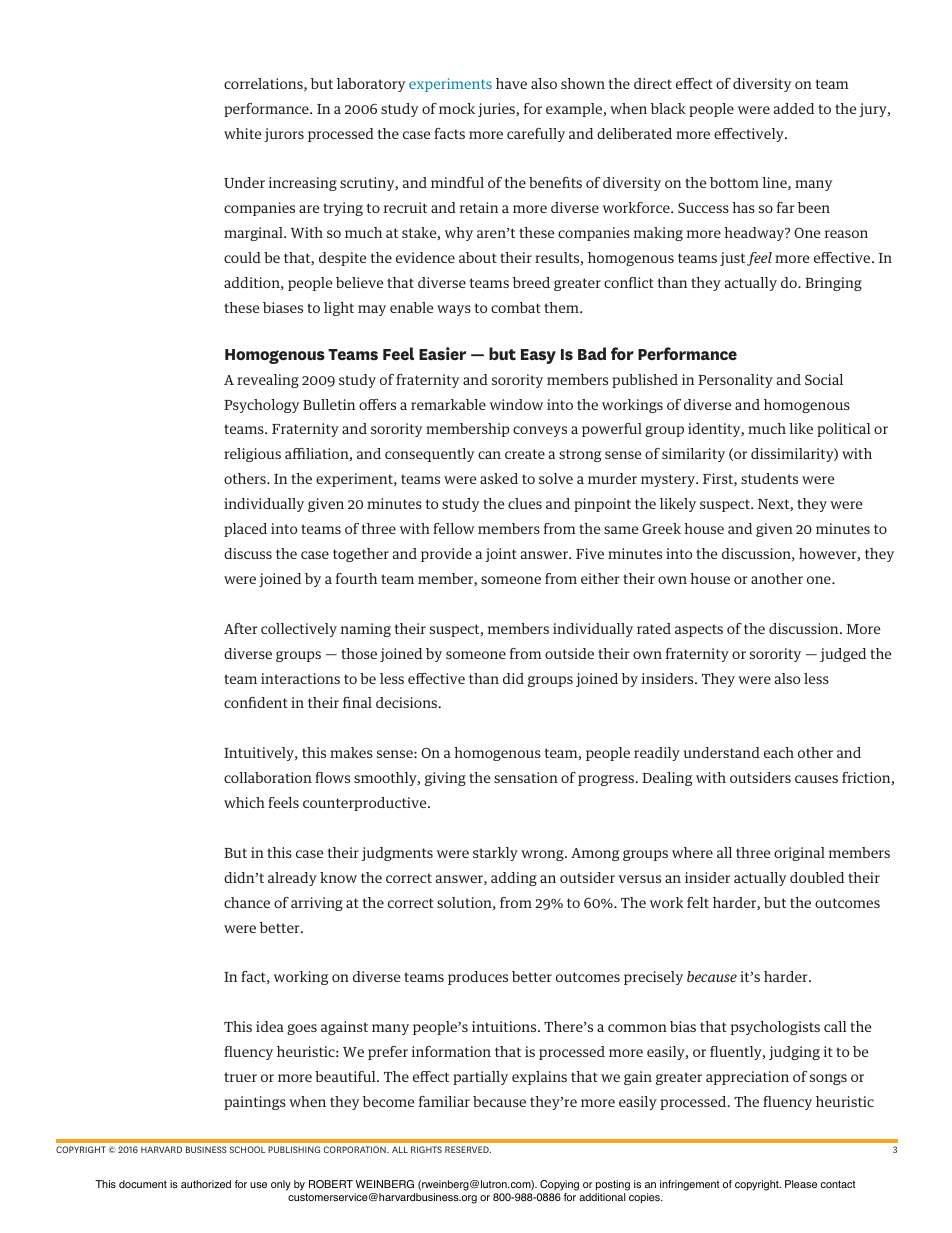  I want to click on students, so click(769, 478).
